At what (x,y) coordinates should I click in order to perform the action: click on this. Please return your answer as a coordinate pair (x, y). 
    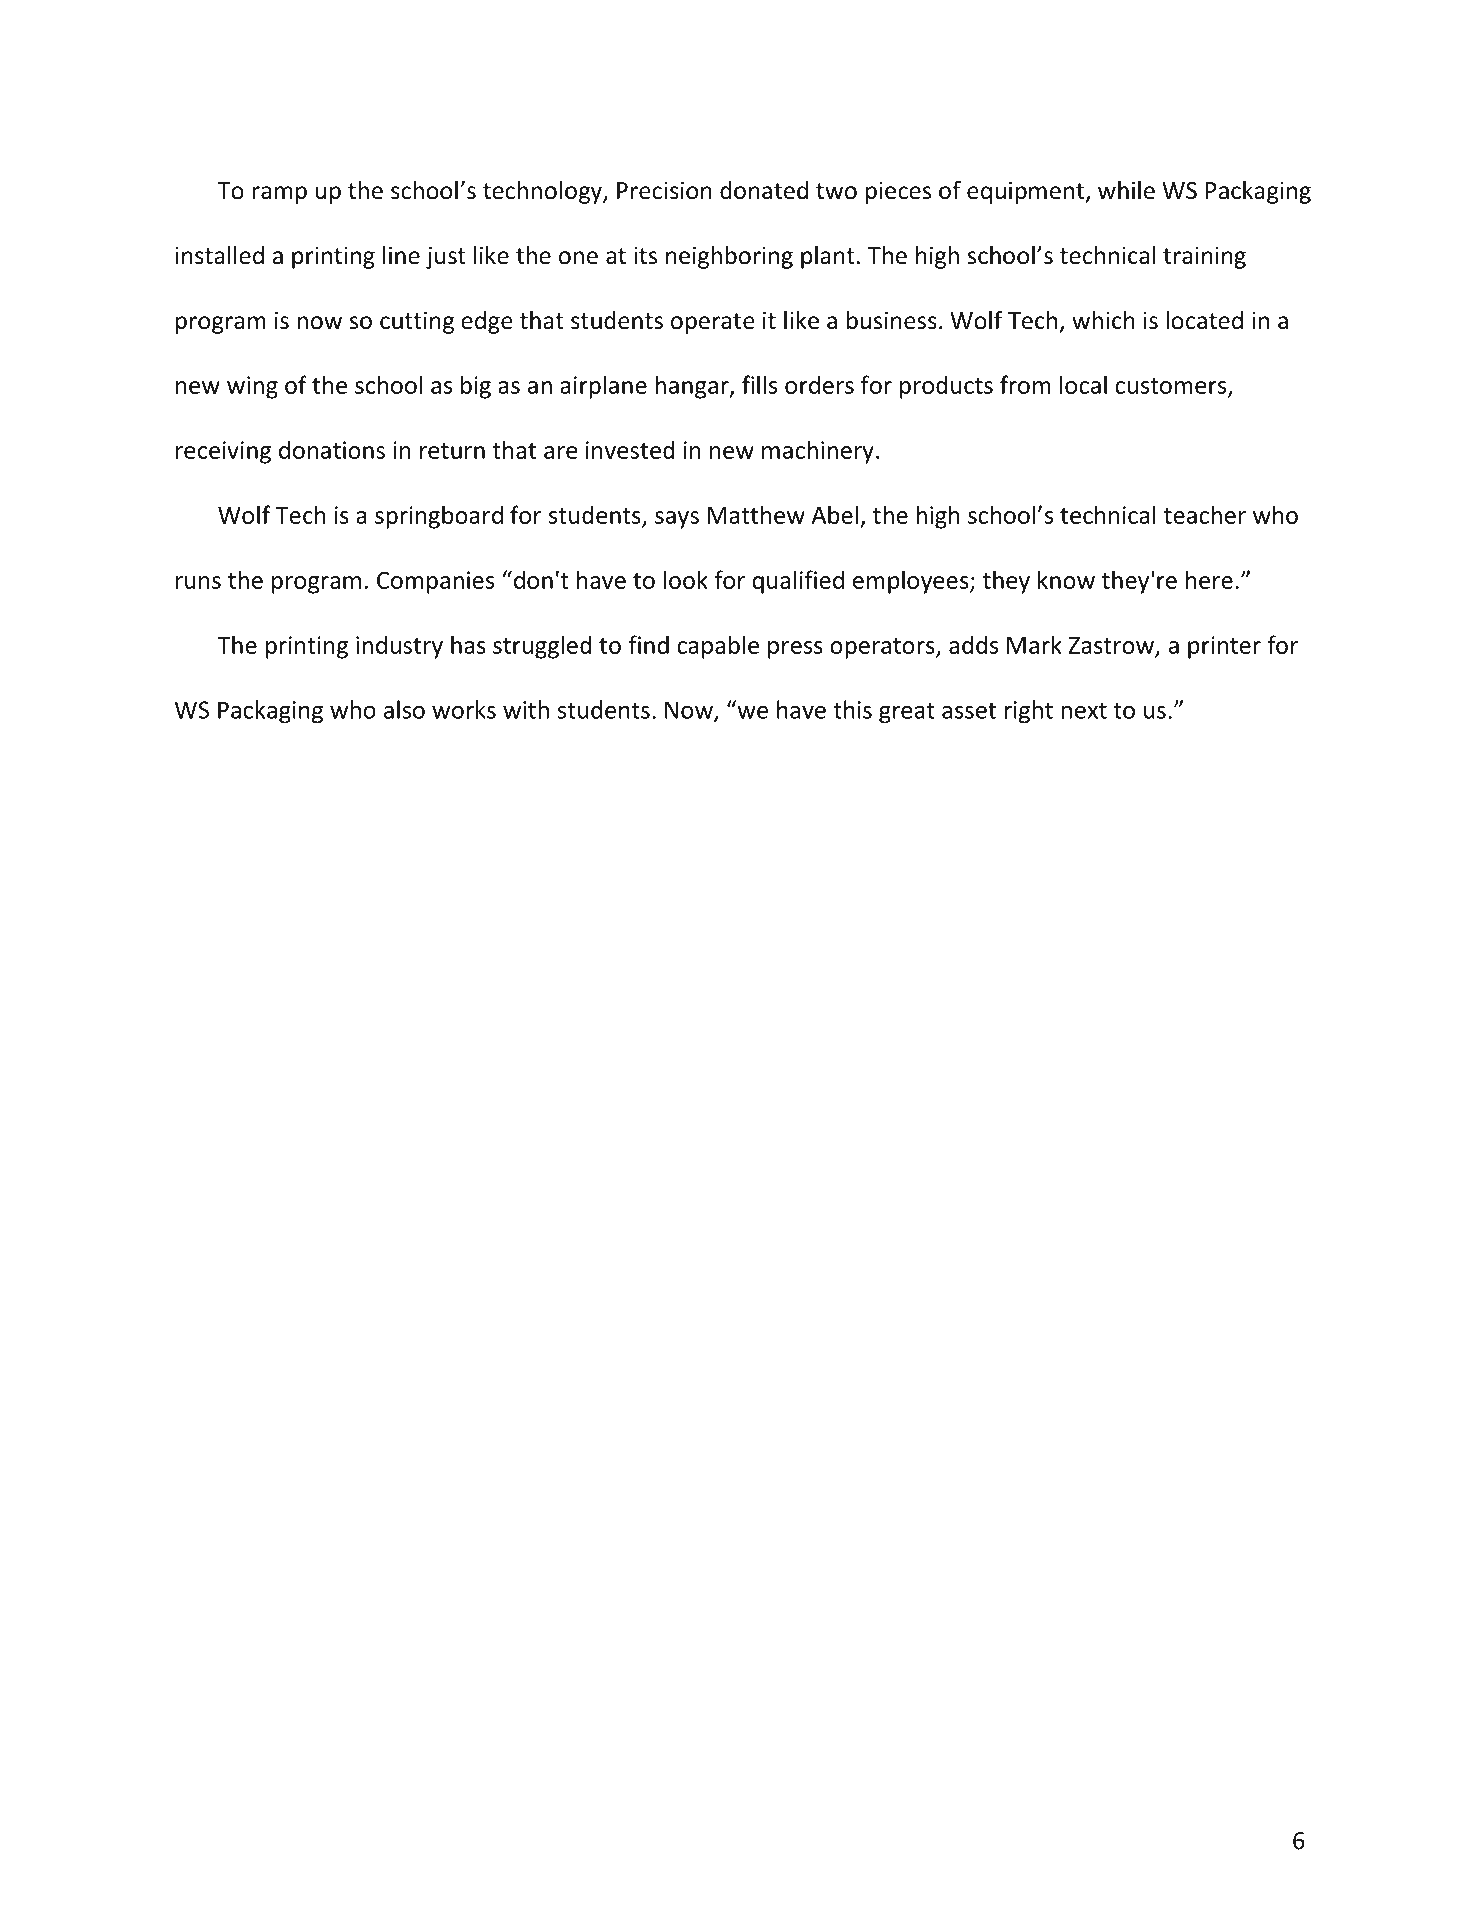
    Looking at the image, I should click on (852, 709).
